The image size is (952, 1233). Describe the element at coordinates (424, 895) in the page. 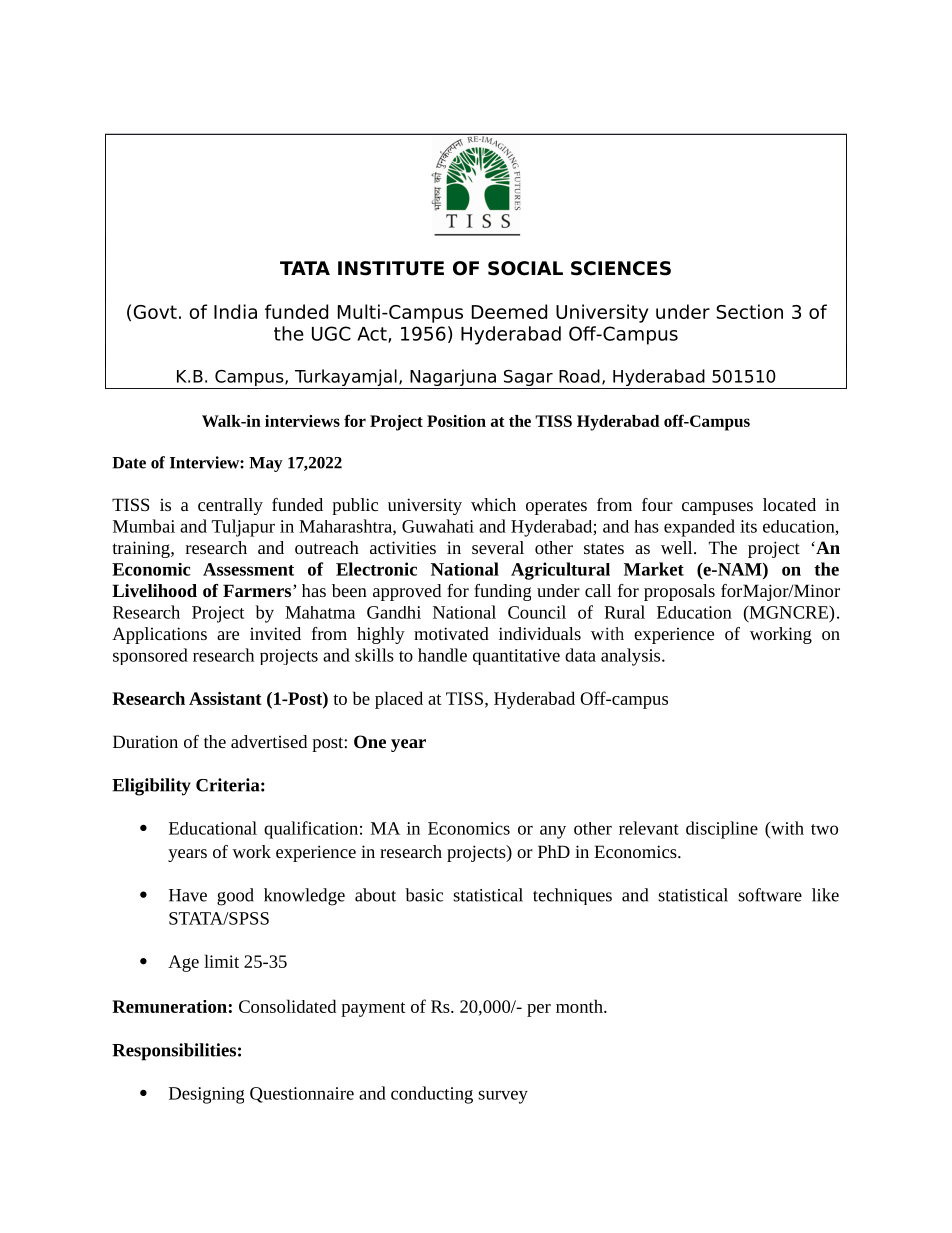

I see `basic` at that location.
